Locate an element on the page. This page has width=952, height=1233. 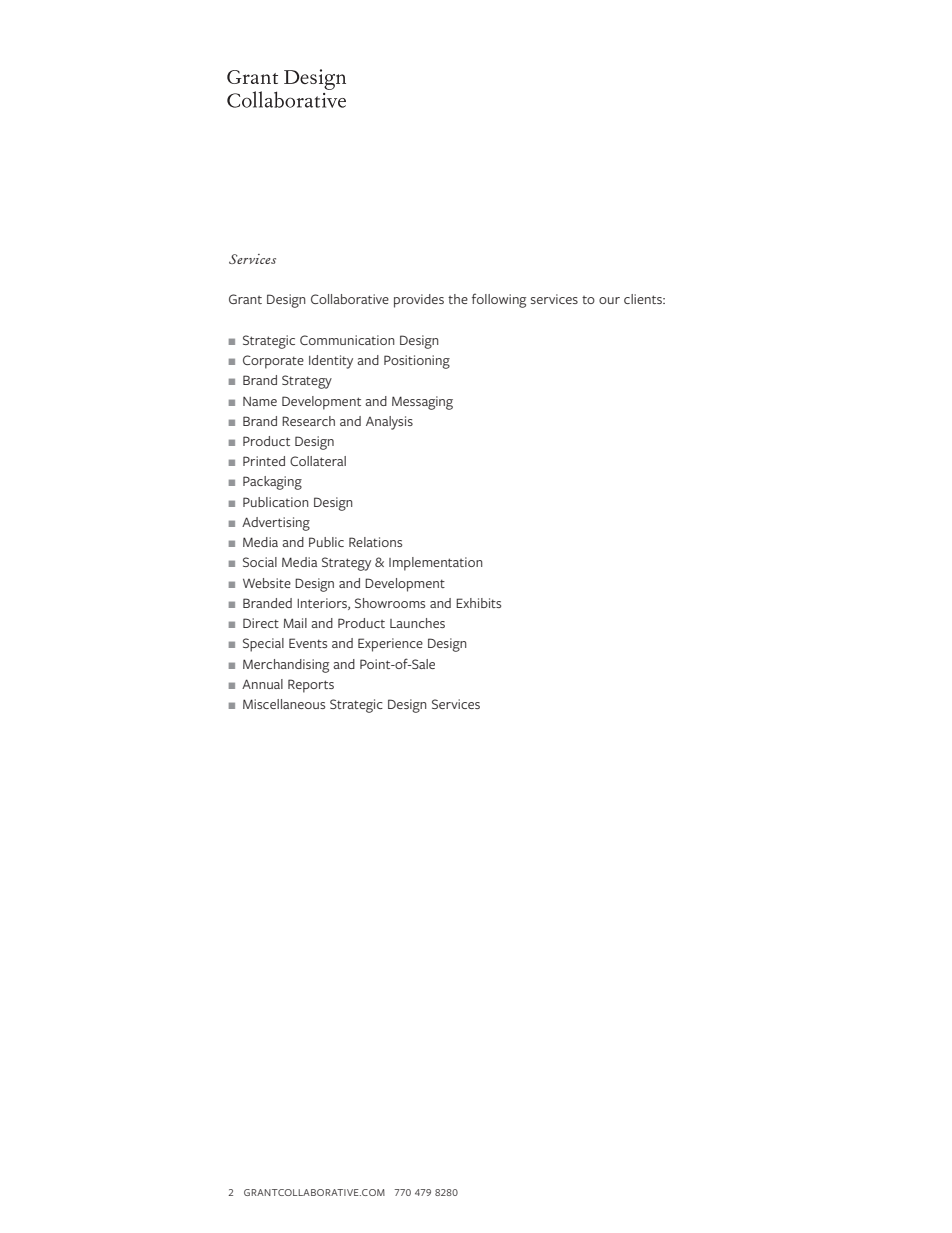
Communication is located at coordinates (347, 340).
